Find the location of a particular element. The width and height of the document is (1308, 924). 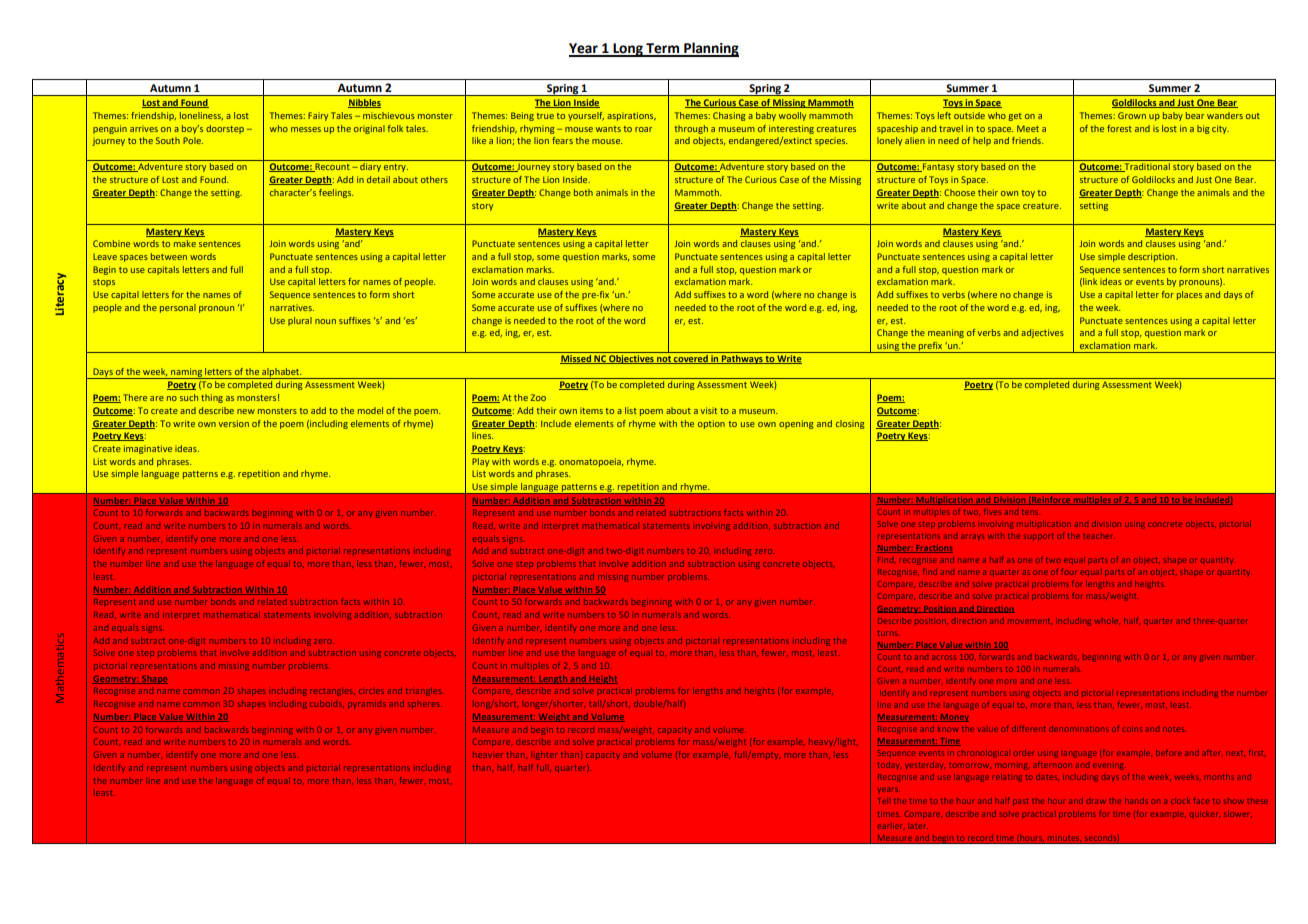

heavier is located at coordinates (488, 754).
